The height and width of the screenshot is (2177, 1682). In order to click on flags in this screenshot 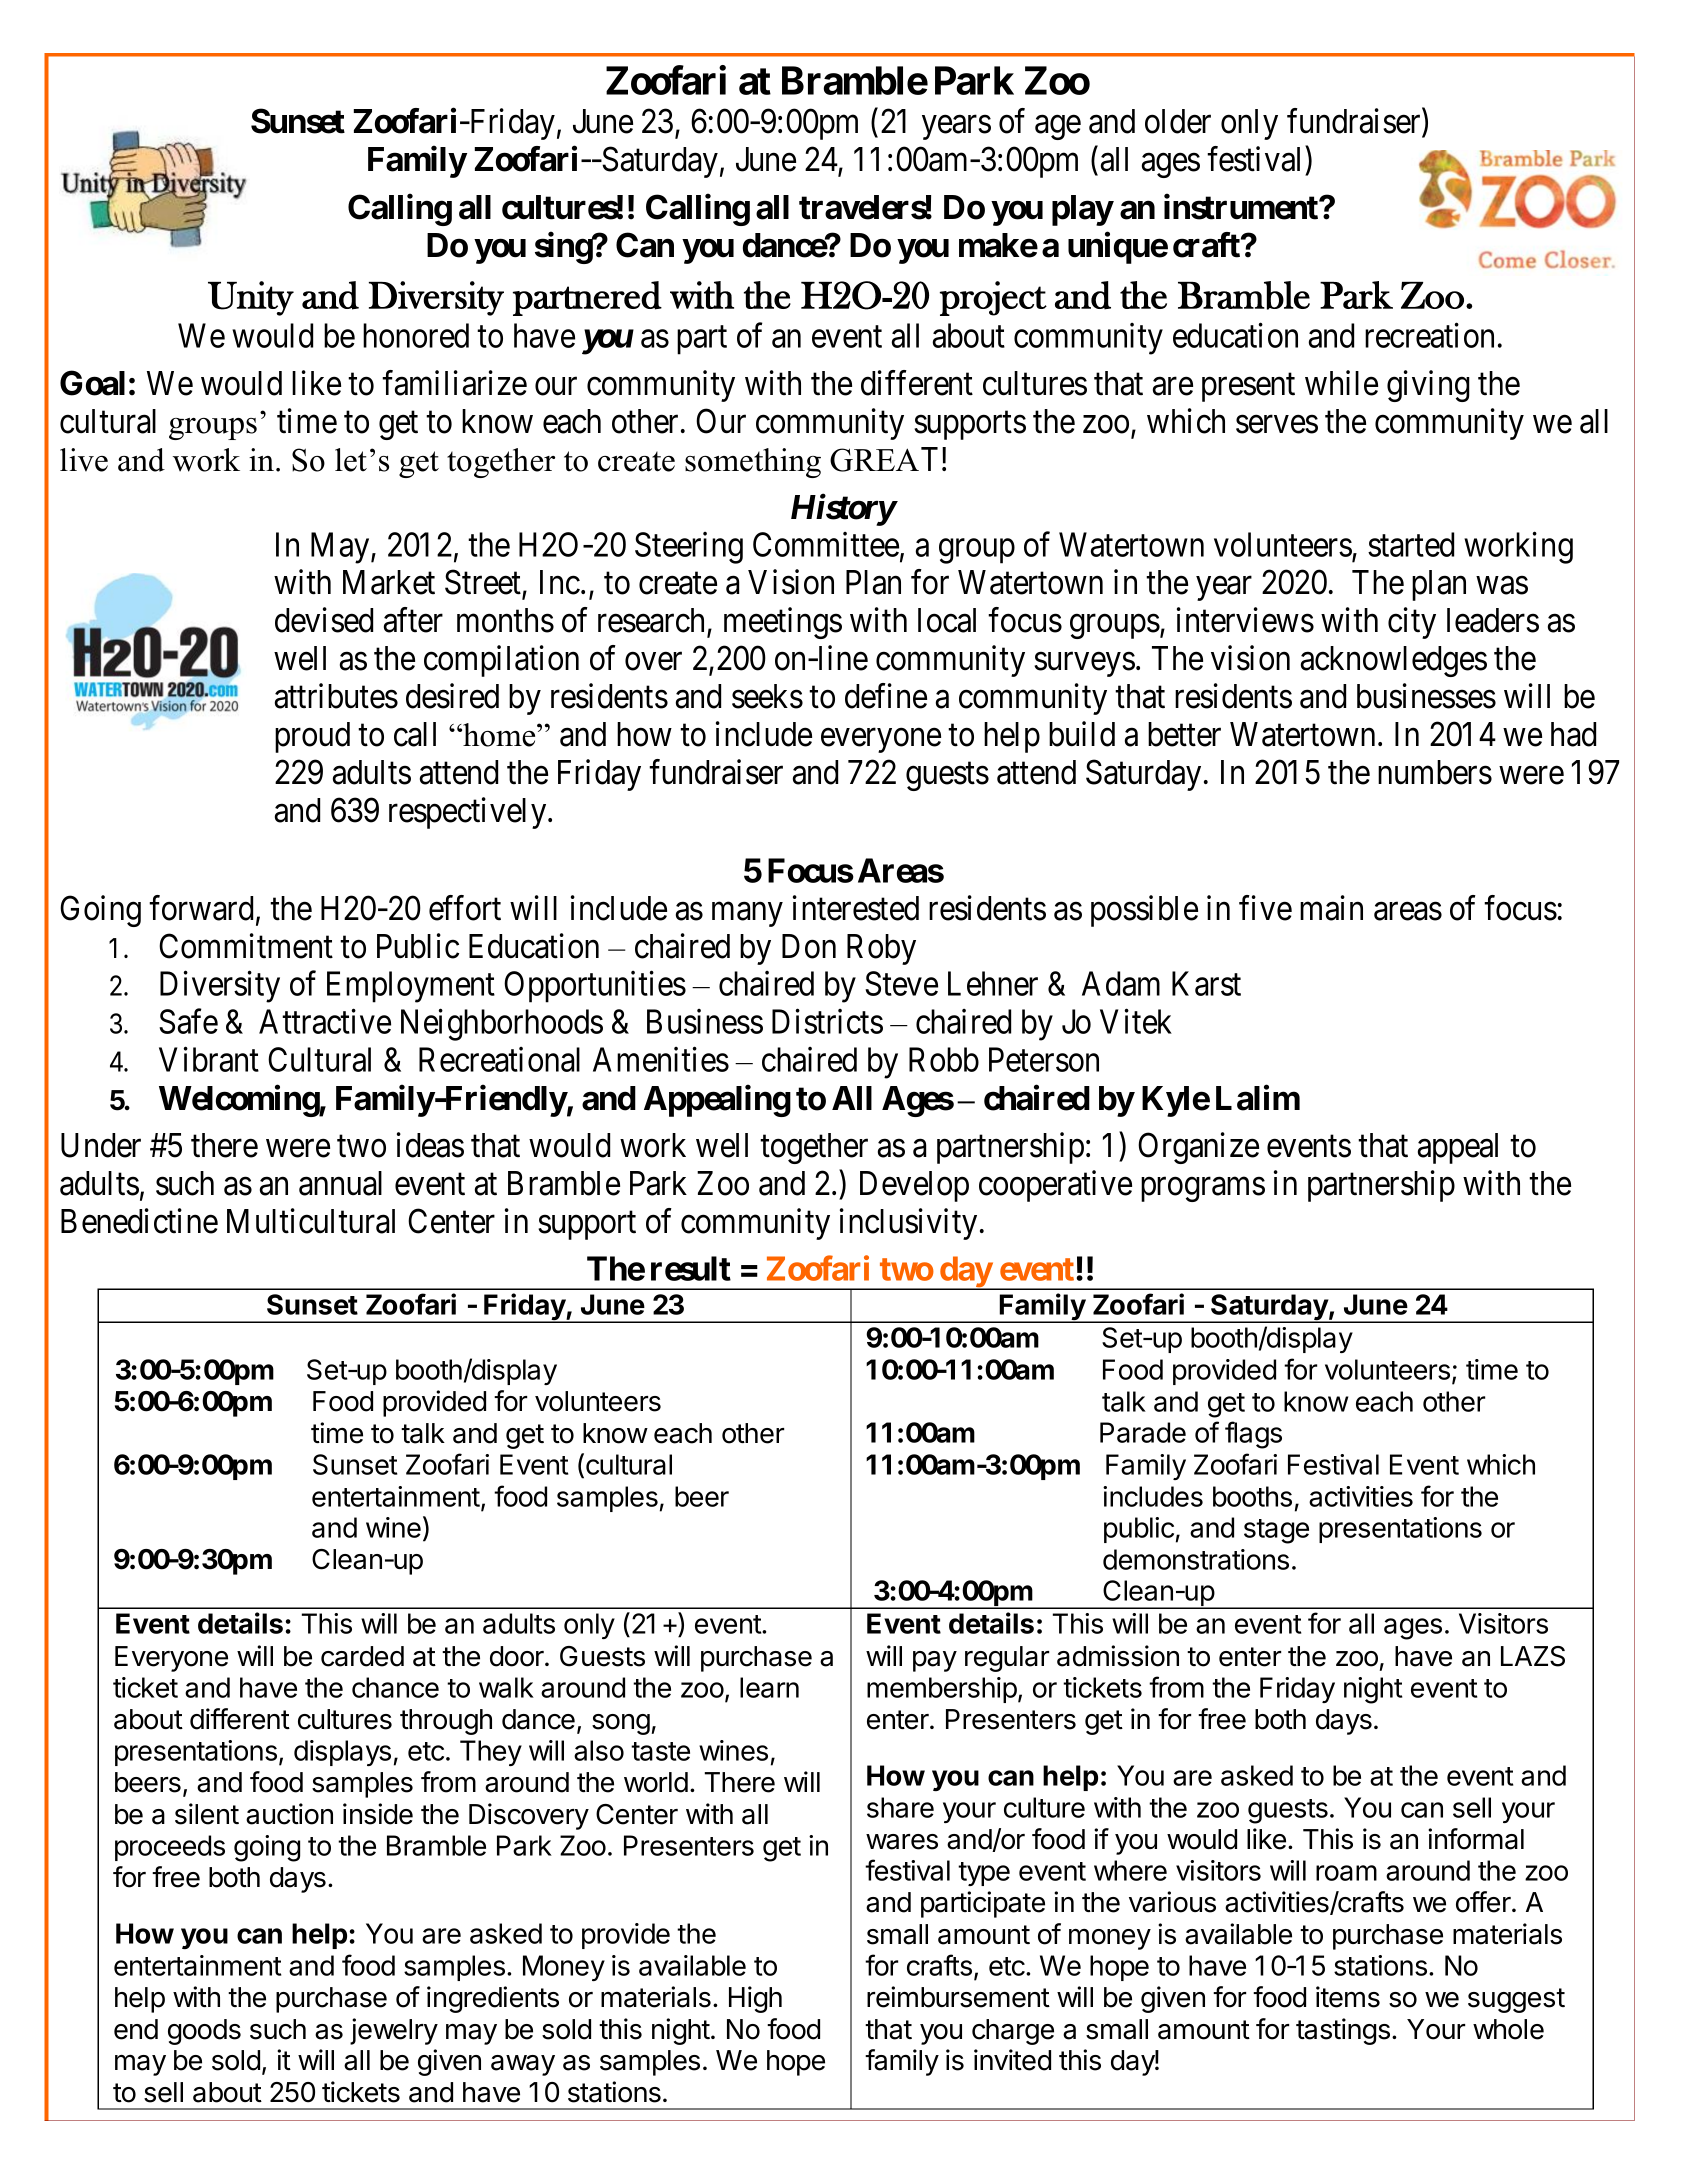, I will do `click(1253, 1435)`.
